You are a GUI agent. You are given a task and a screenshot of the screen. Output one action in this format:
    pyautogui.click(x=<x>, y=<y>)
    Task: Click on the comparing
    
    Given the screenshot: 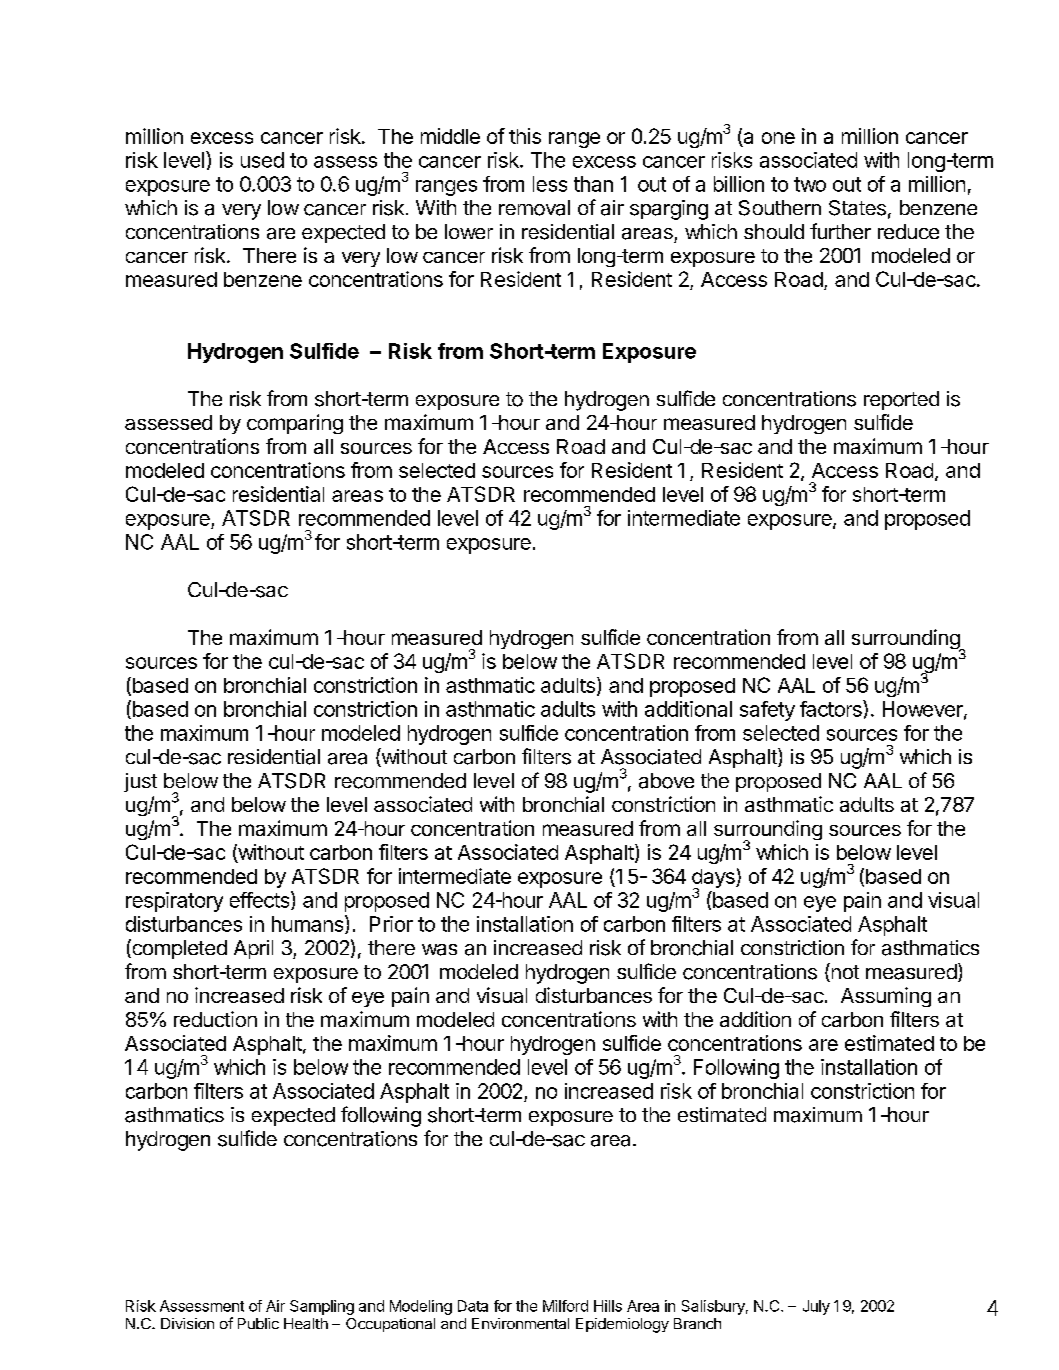 What is the action you would take?
    pyautogui.click(x=295, y=424)
